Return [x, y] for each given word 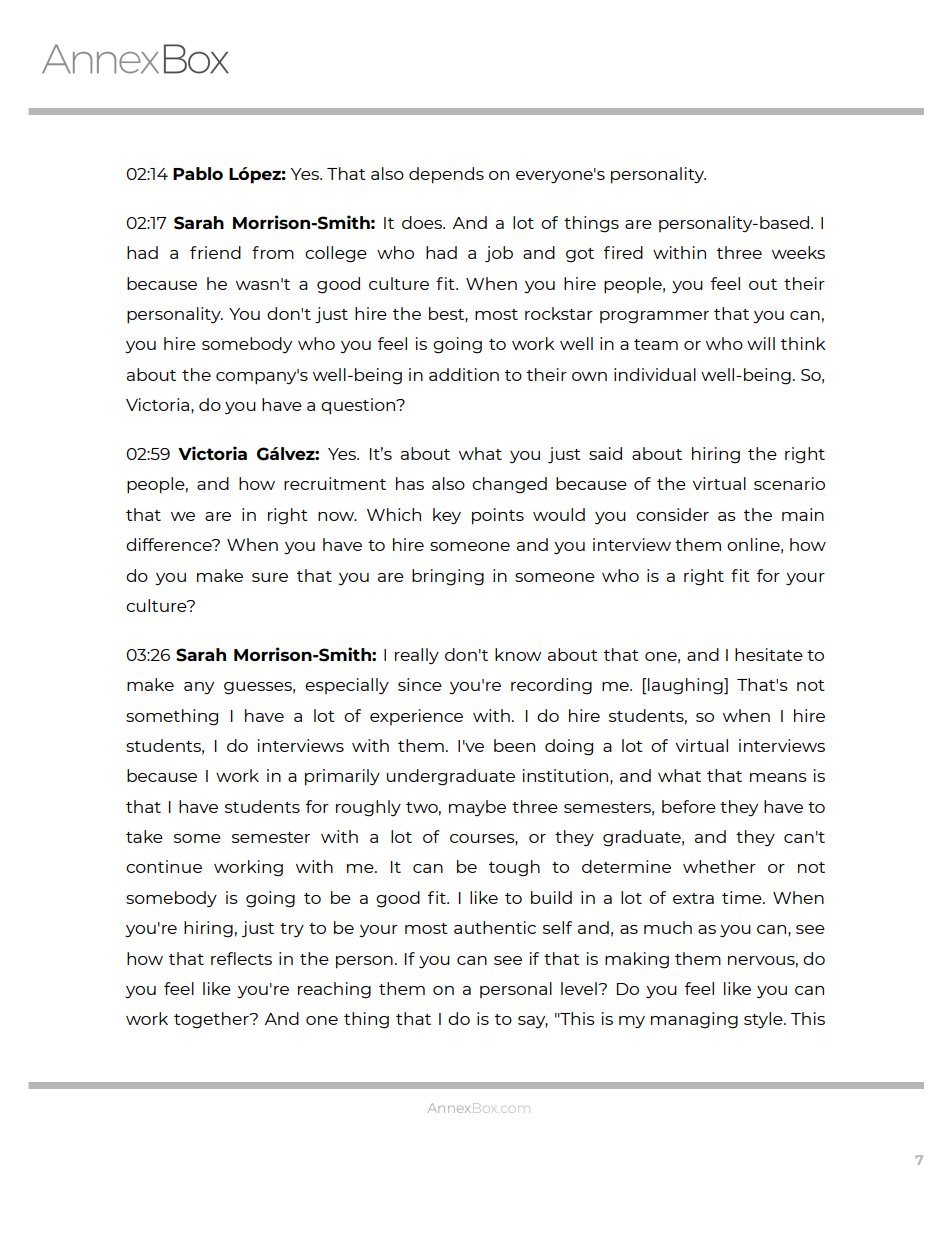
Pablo [198, 173]
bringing [448, 577]
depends [446, 175]
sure [270, 577]
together [212, 1020]
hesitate [769, 654]
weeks [798, 252]
